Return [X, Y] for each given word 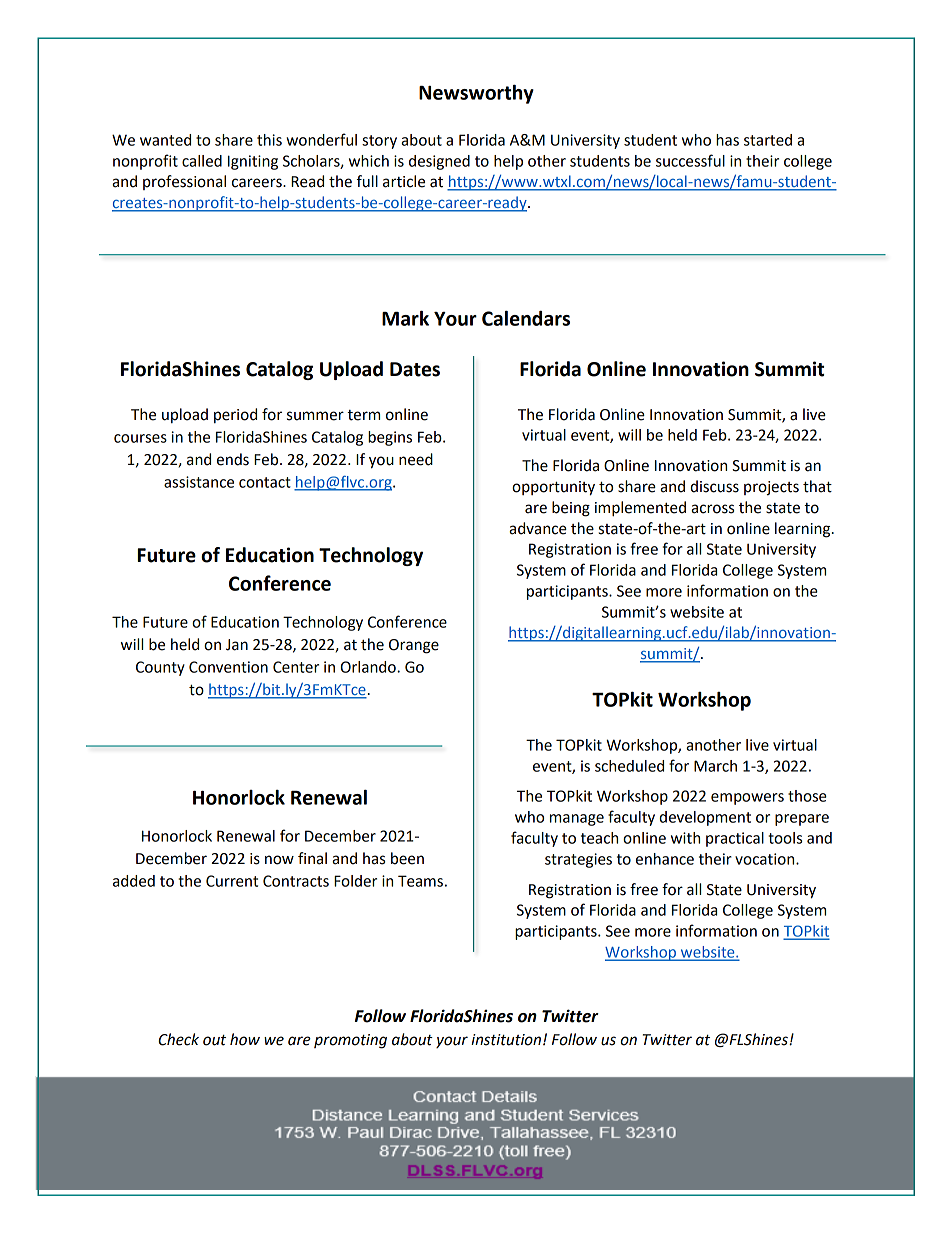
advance [538, 528]
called [202, 161]
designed [439, 162]
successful [690, 160]
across [712, 509]
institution [506, 1040]
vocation [766, 859]
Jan [237, 645]
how [245, 1039]
